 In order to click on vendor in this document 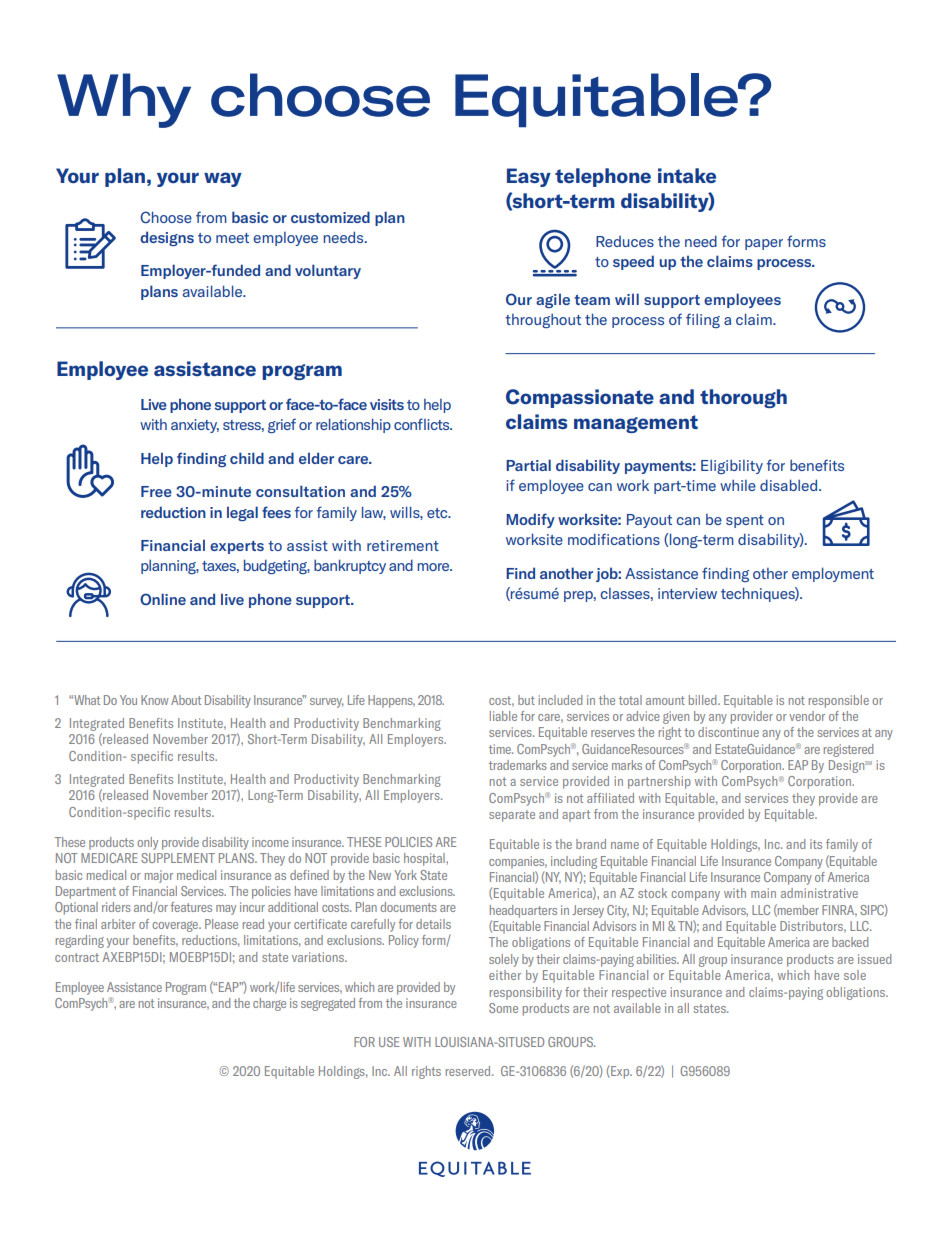, I will do `click(807, 716)`.
